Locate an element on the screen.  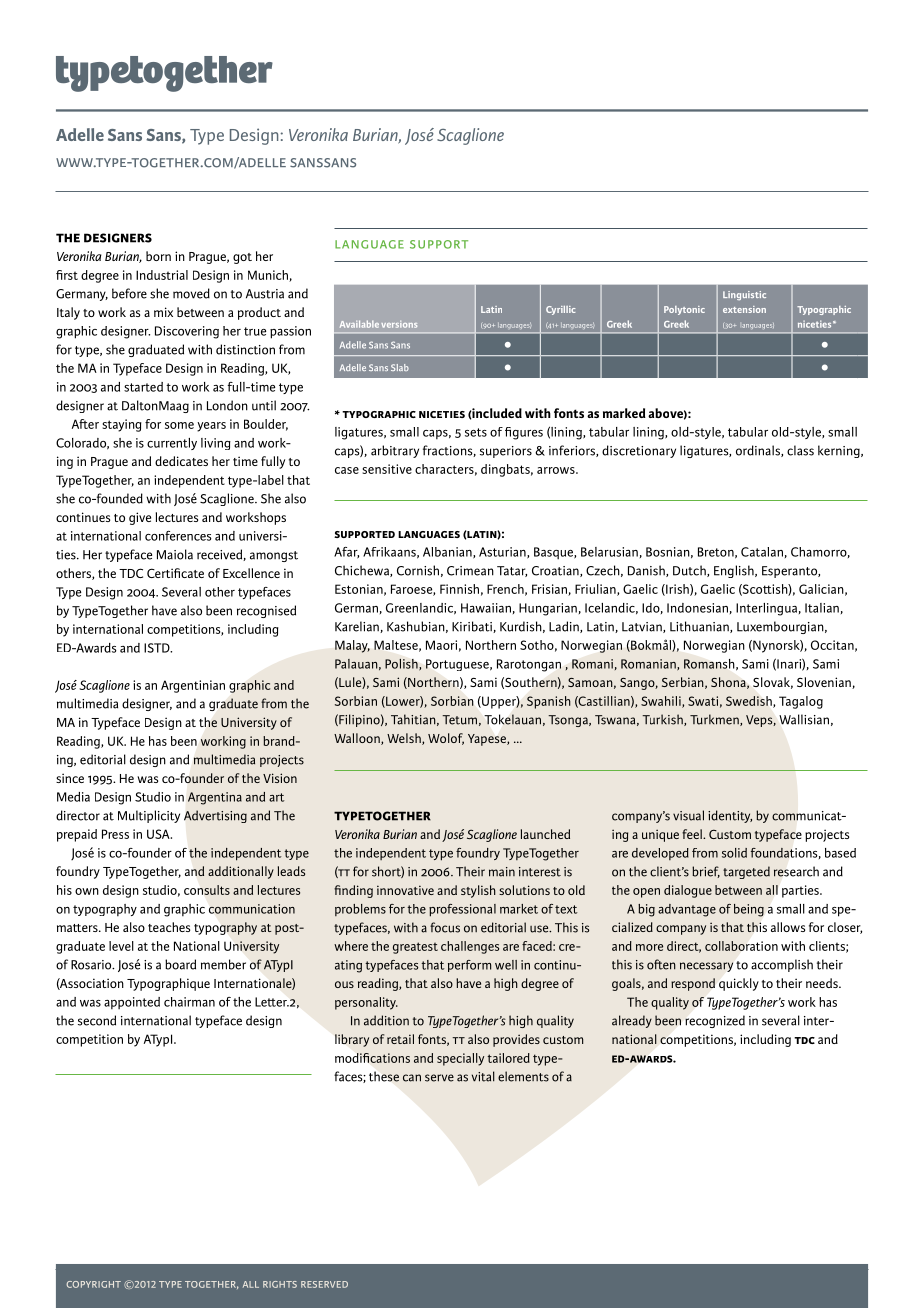
Welsh is located at coordinates (405, 739).
